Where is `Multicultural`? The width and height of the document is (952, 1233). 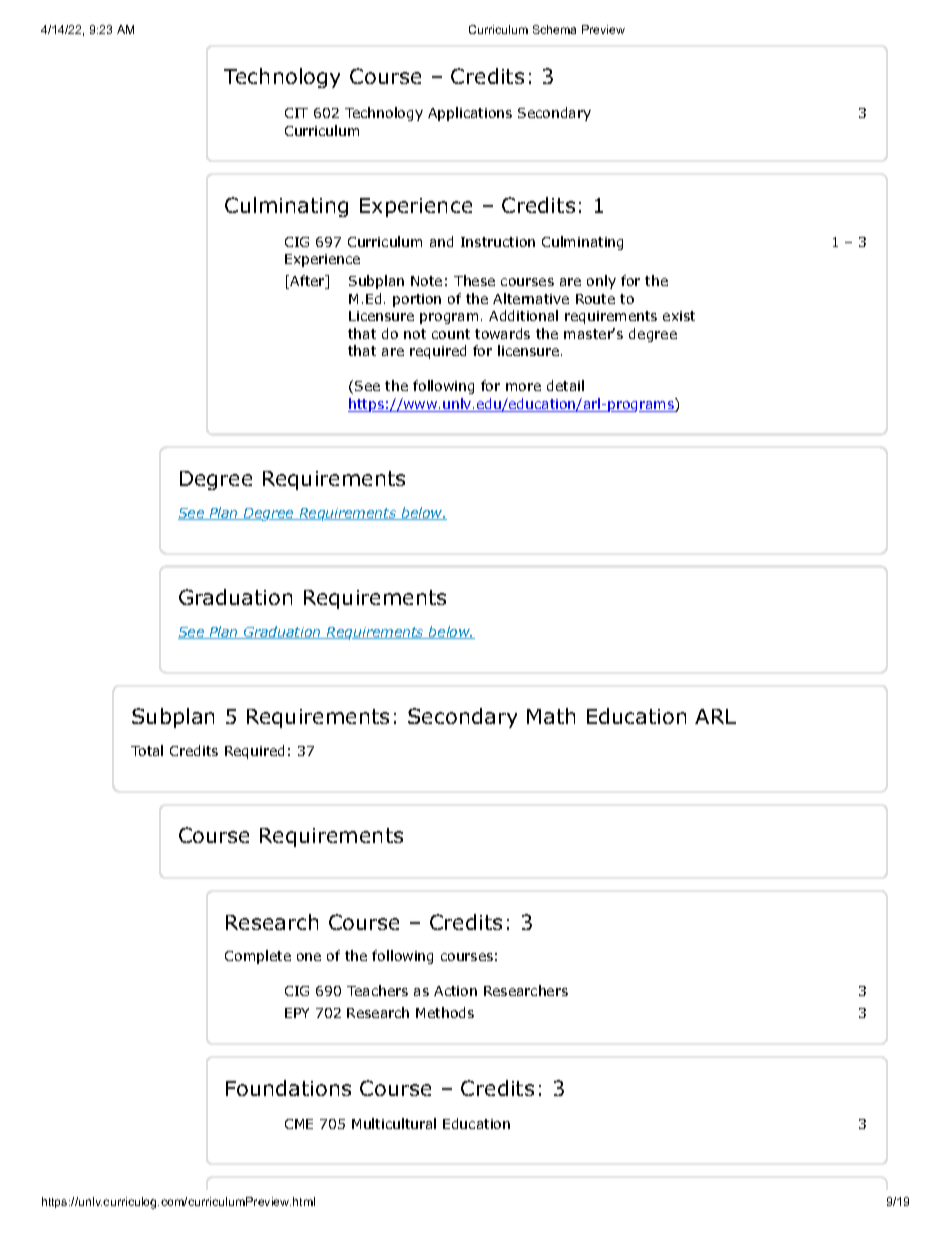 Multicultural is located at coordinates (394, 1123).
